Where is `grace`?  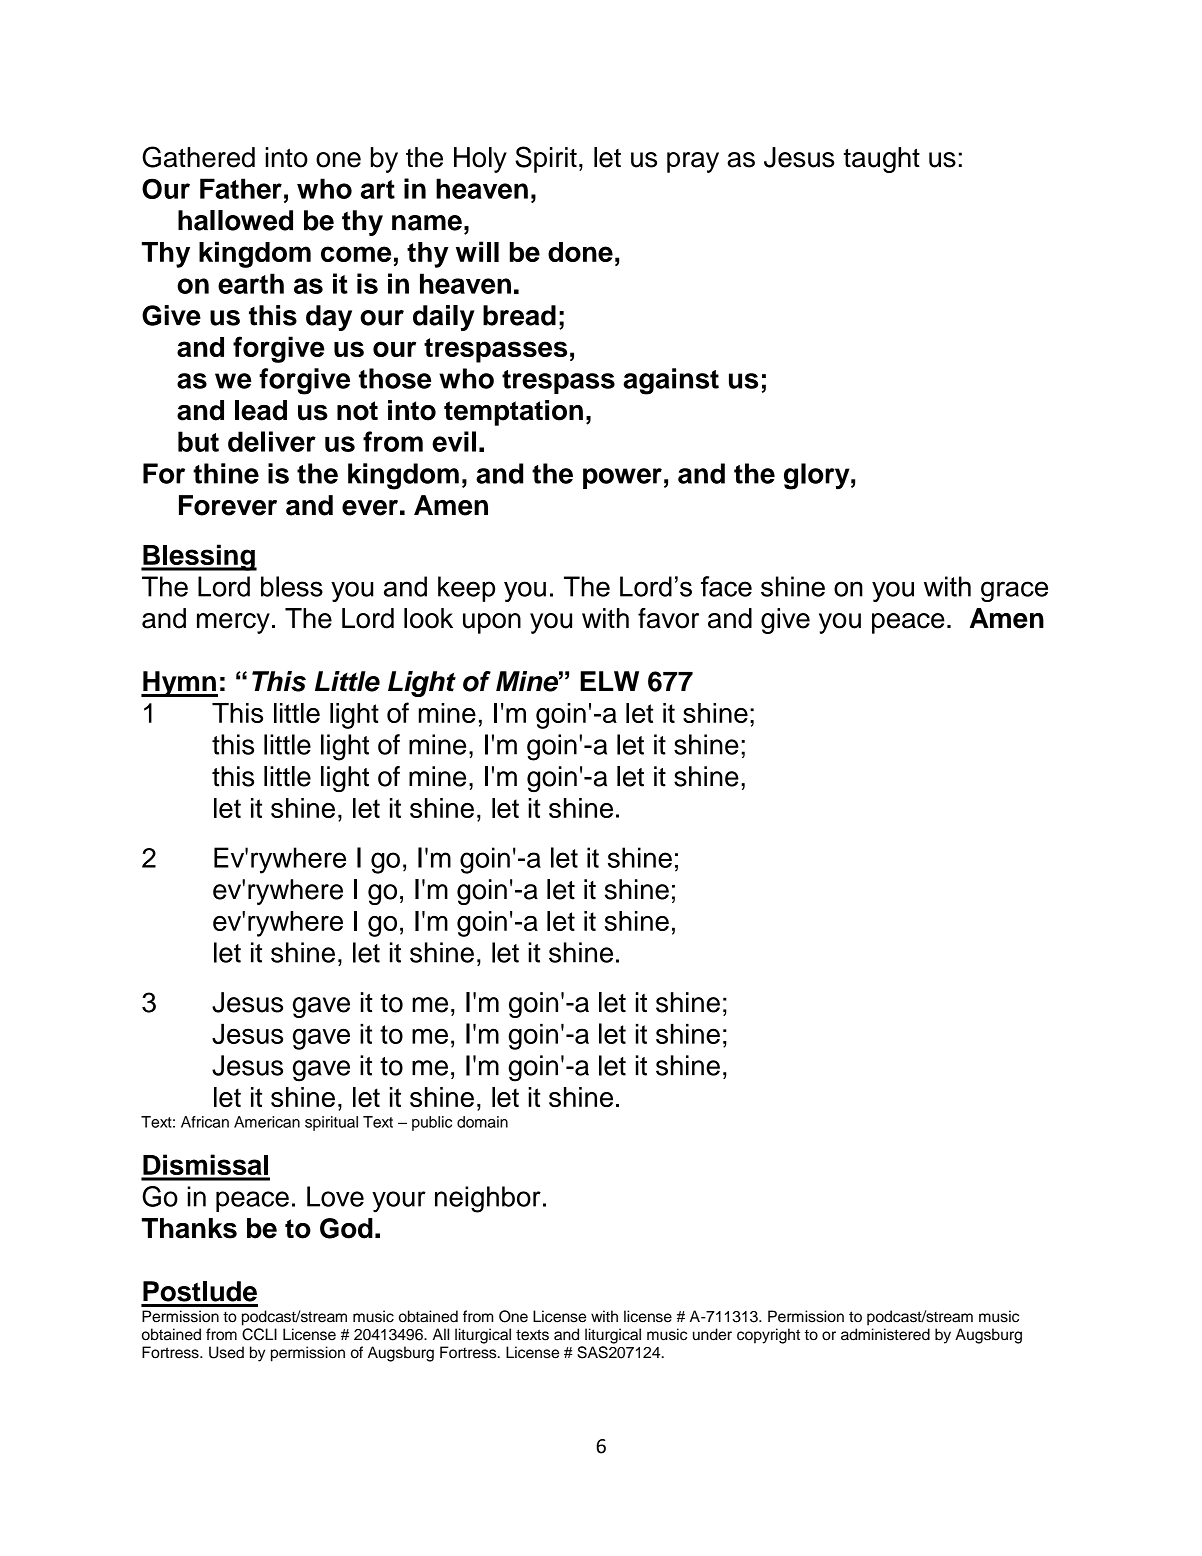
grace is located at coordinates (1014, 591).
